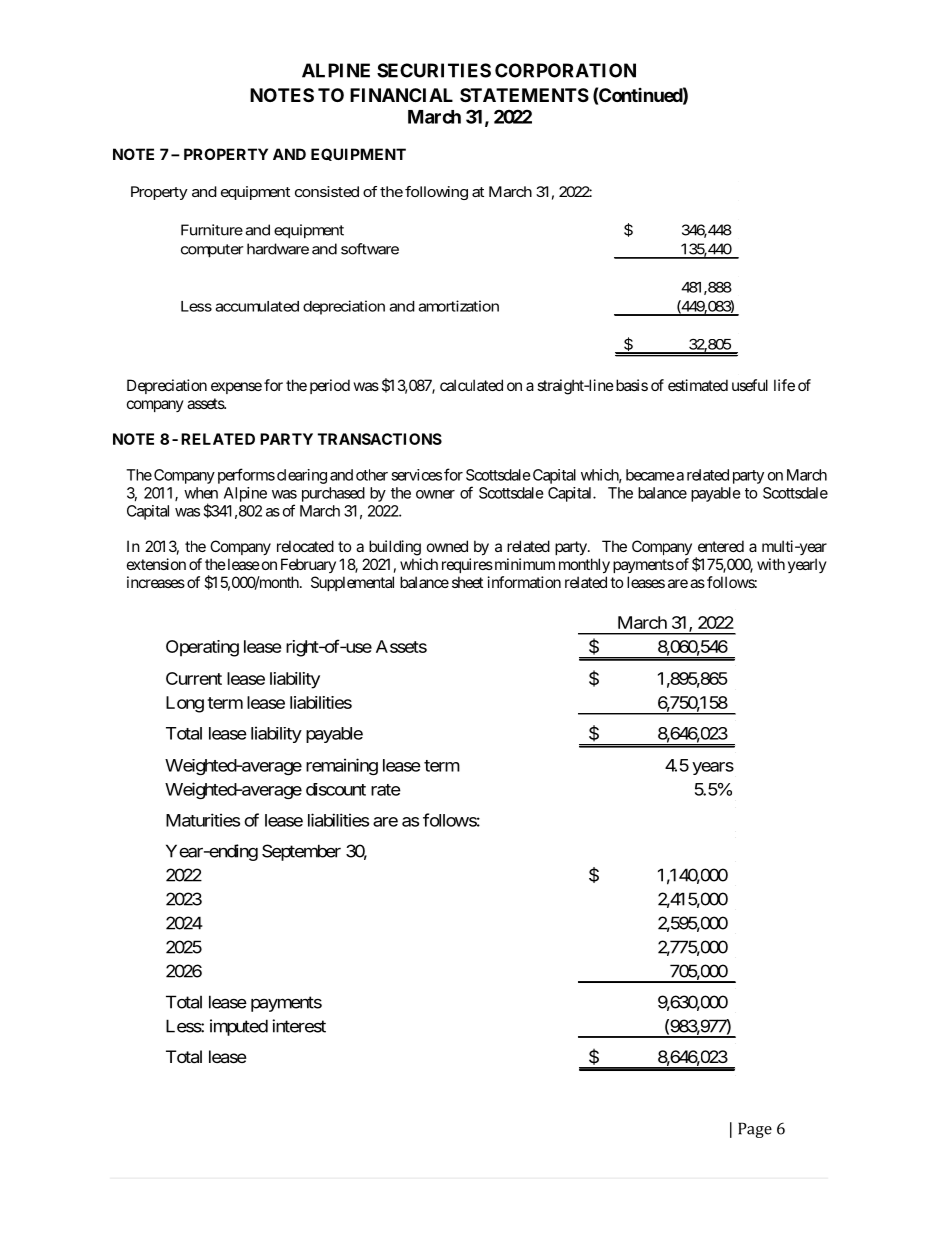 This screenshot has width=952, height=1233. I want to click on interest, so click(299, 1026).
